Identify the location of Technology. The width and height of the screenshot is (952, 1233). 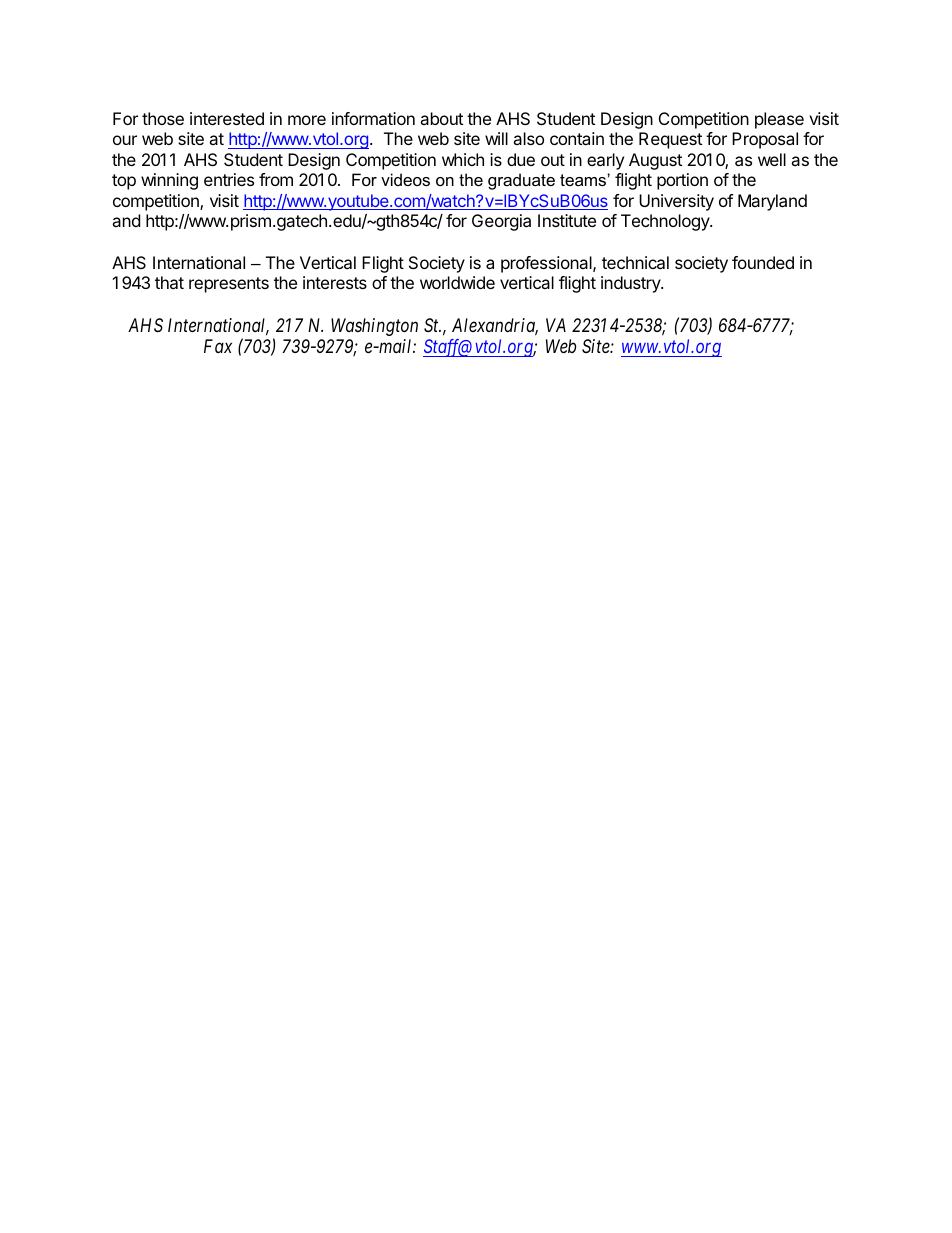
(666, 222).
